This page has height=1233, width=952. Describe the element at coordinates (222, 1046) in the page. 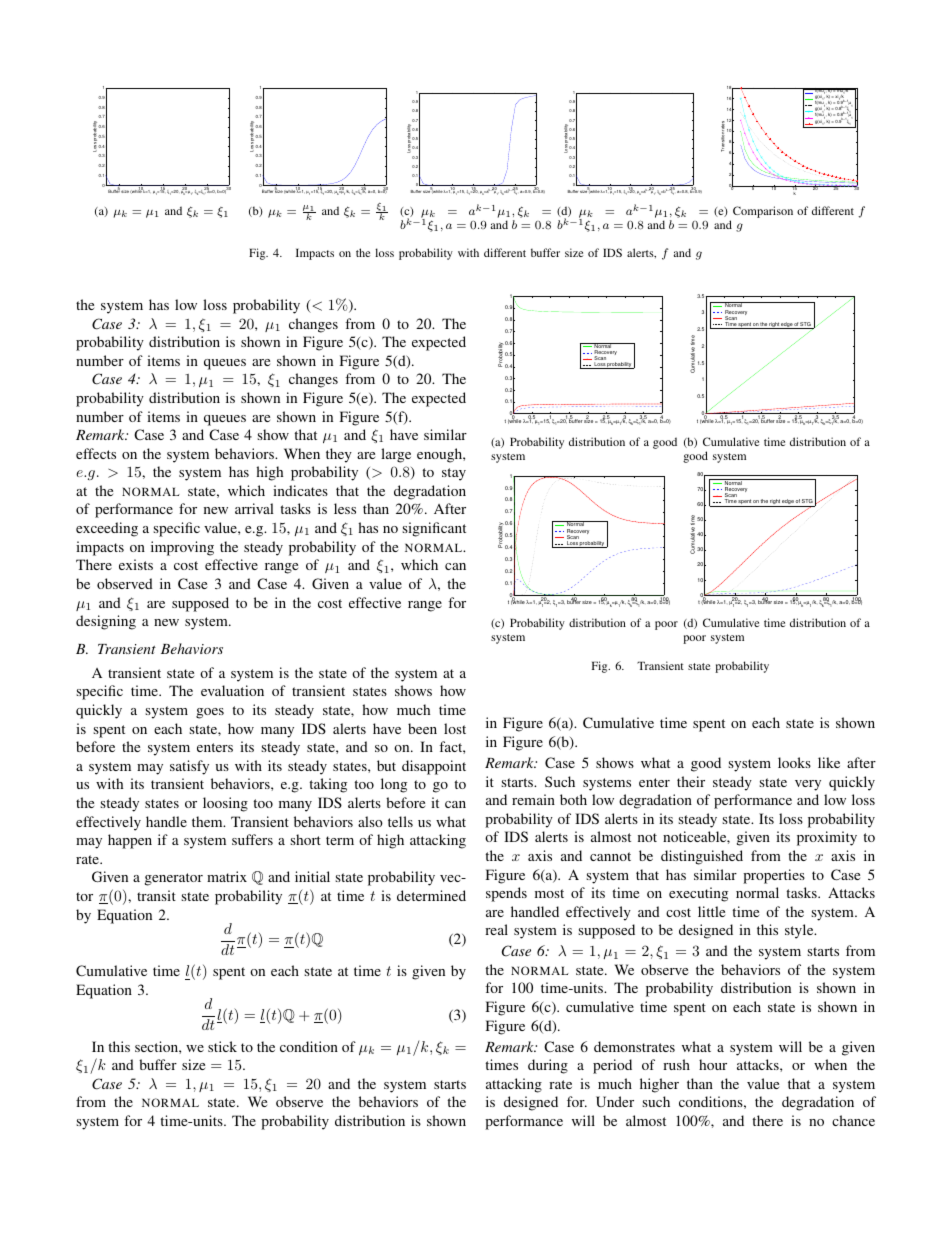

I see `stick` at that location.
